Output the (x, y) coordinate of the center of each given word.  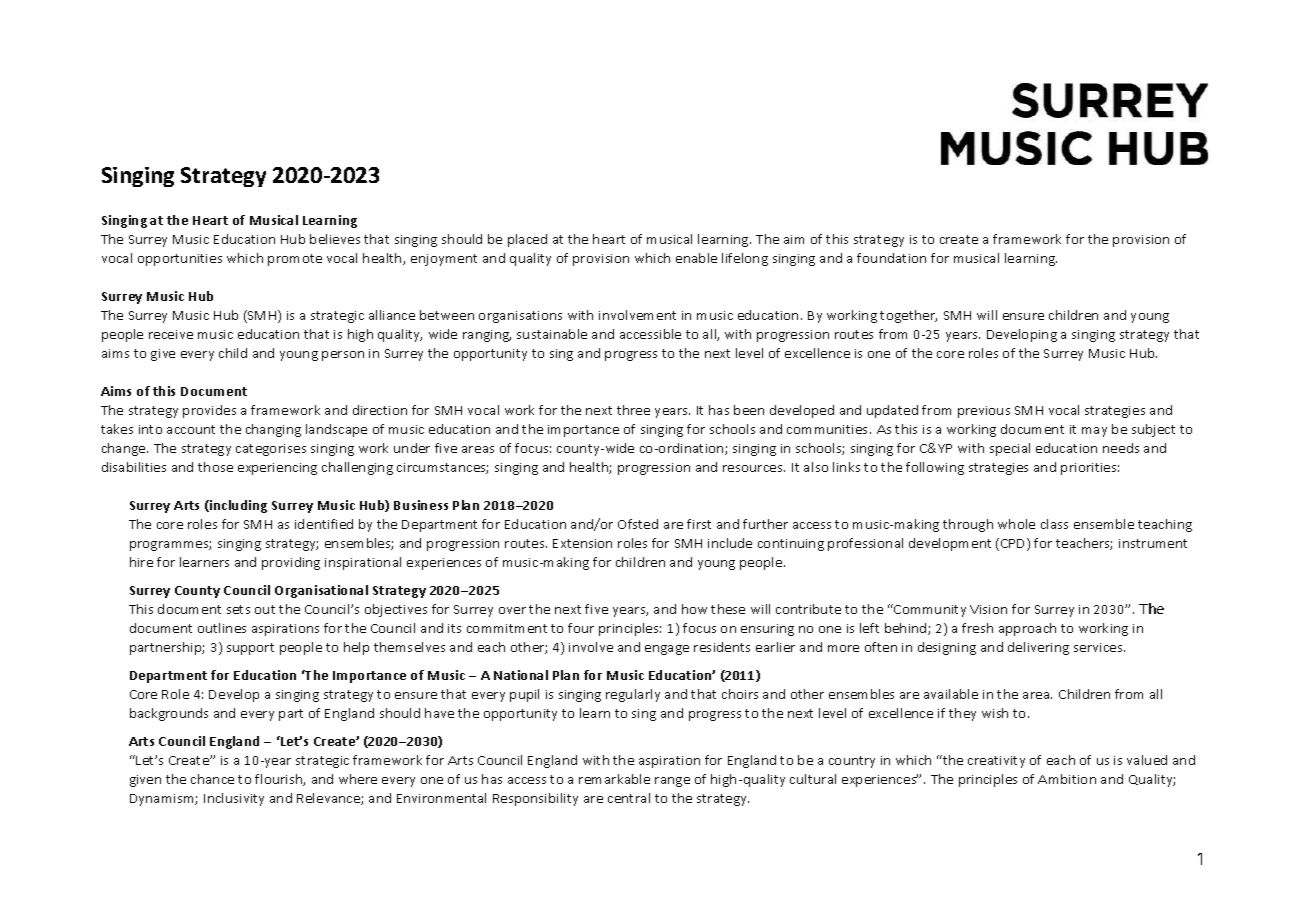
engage (667, 650)
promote (295, 260)
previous (984, 412)
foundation (891, 258)
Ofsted (638, 524)
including (237, 506)
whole (1016, 524)
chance (212, 779)
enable (696, 258)
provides (209, 411)
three (633, 410)
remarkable (614, 779)
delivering (1038, 648)
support (250, 649)
